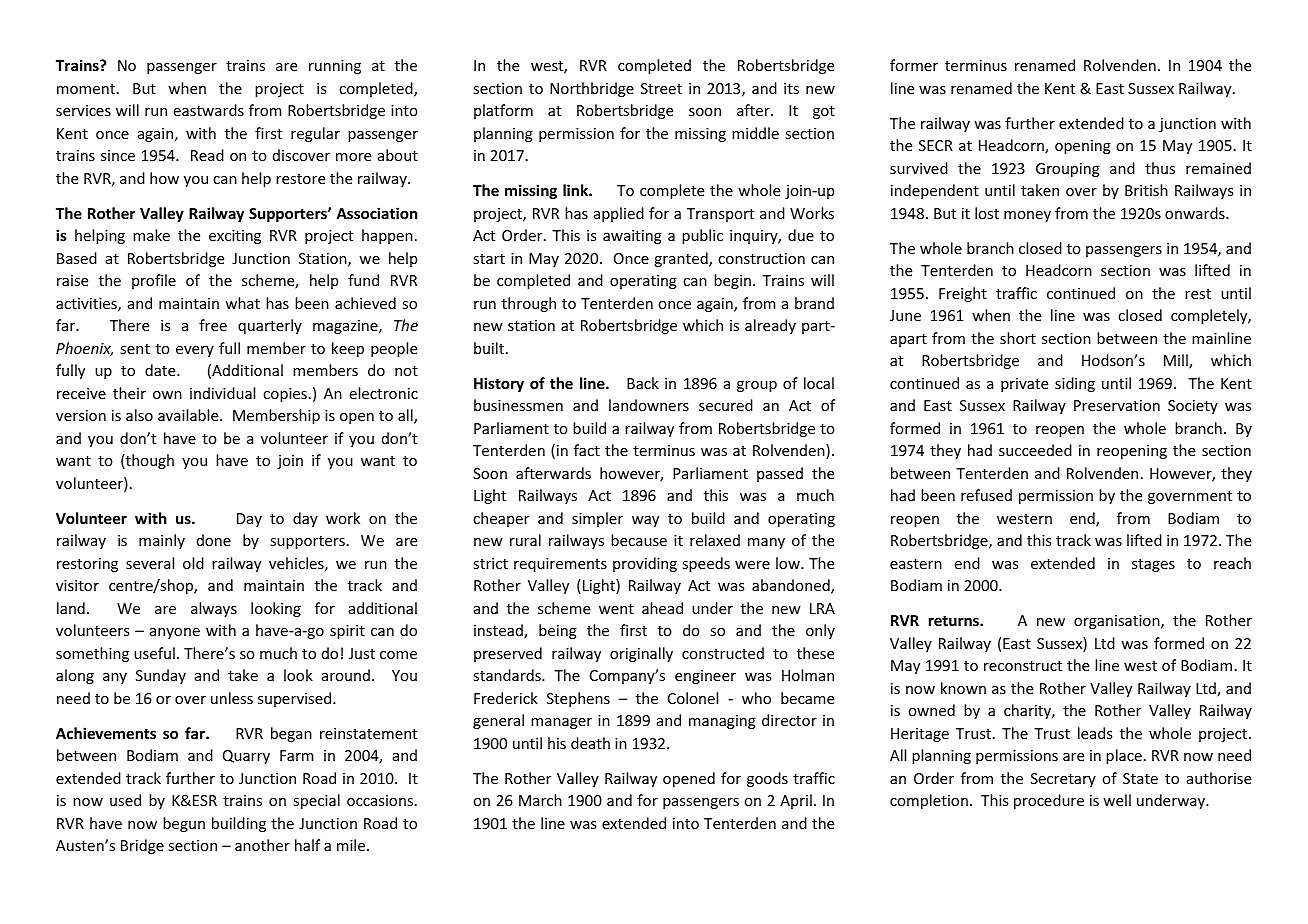  What do you see at coordinates (682, 259) in the document?
I see `granted` at bounding box center [682, 259].
